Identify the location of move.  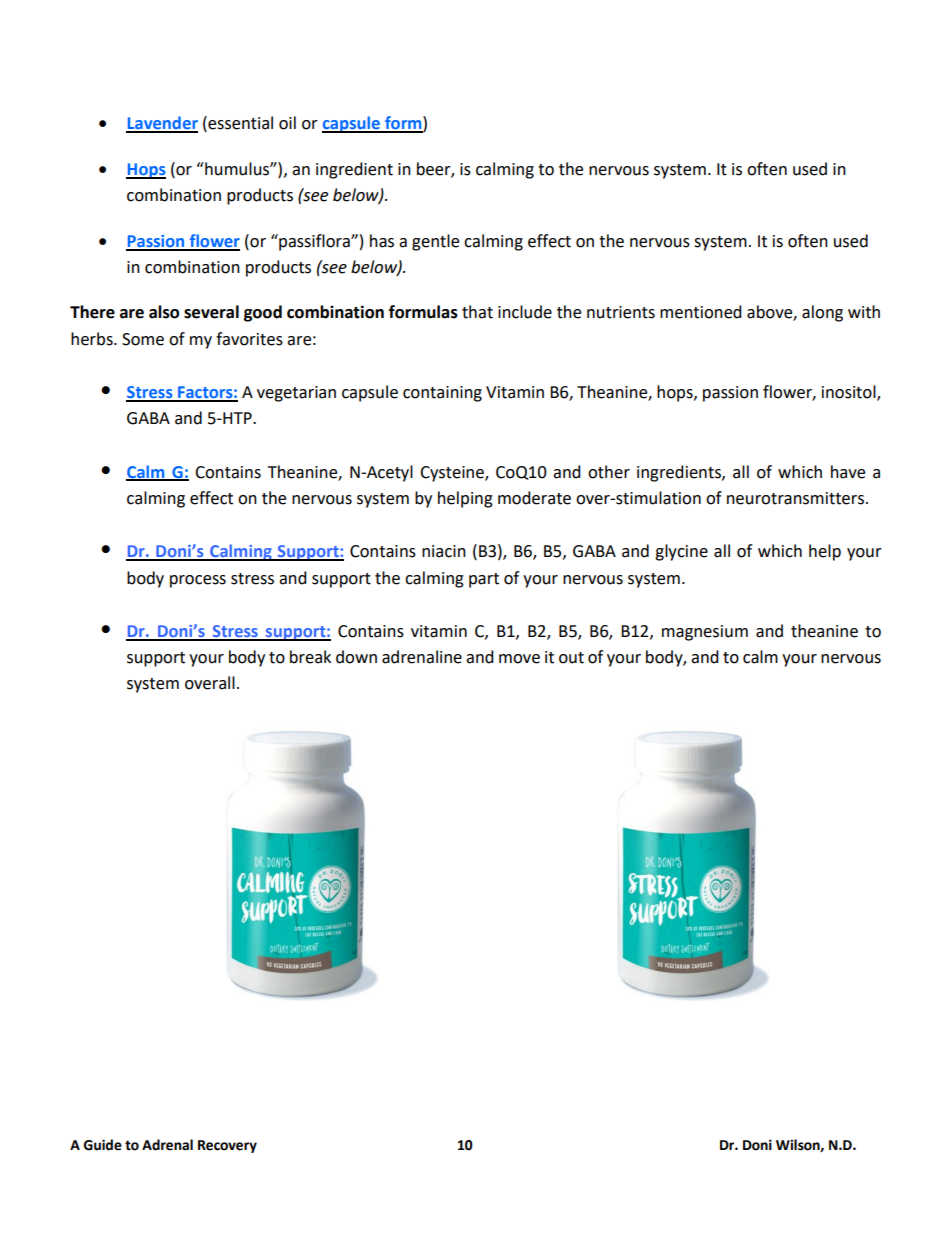
(519, 659).
